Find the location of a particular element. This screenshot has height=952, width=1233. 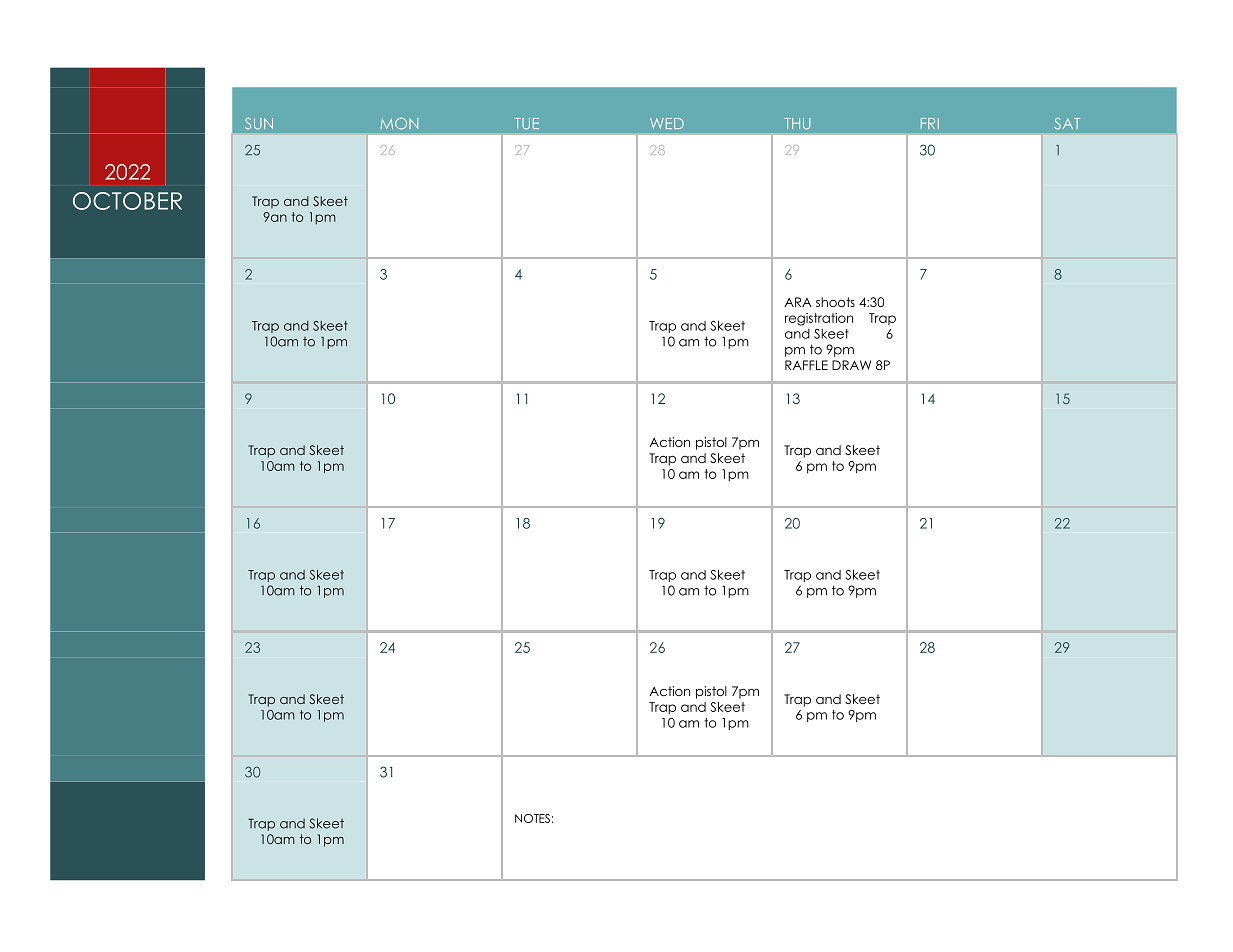

SUN is located at coordinates (259, 124).
